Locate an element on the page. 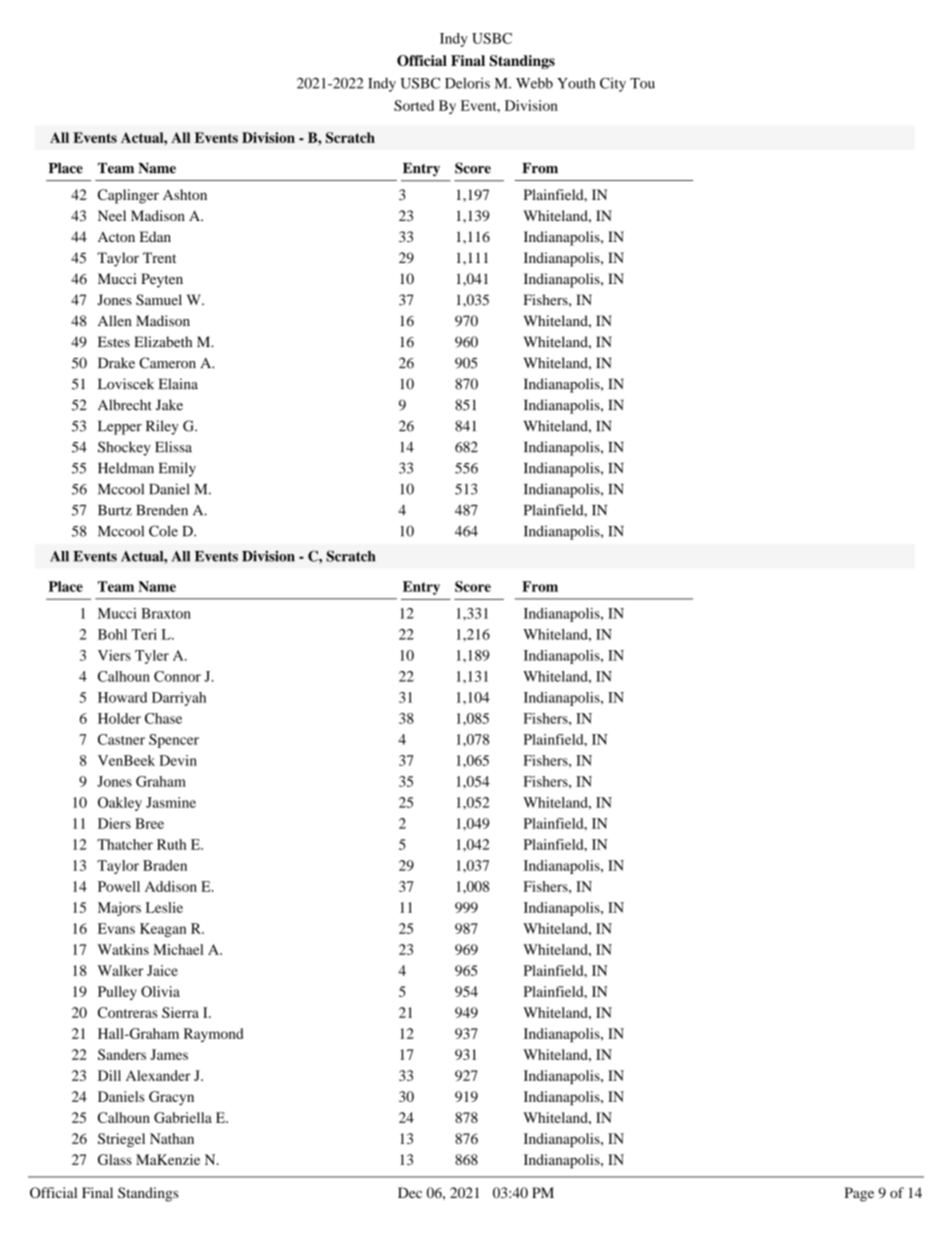 The image size is (952, 1233). Deloris is located at coordinates (467, 83).
